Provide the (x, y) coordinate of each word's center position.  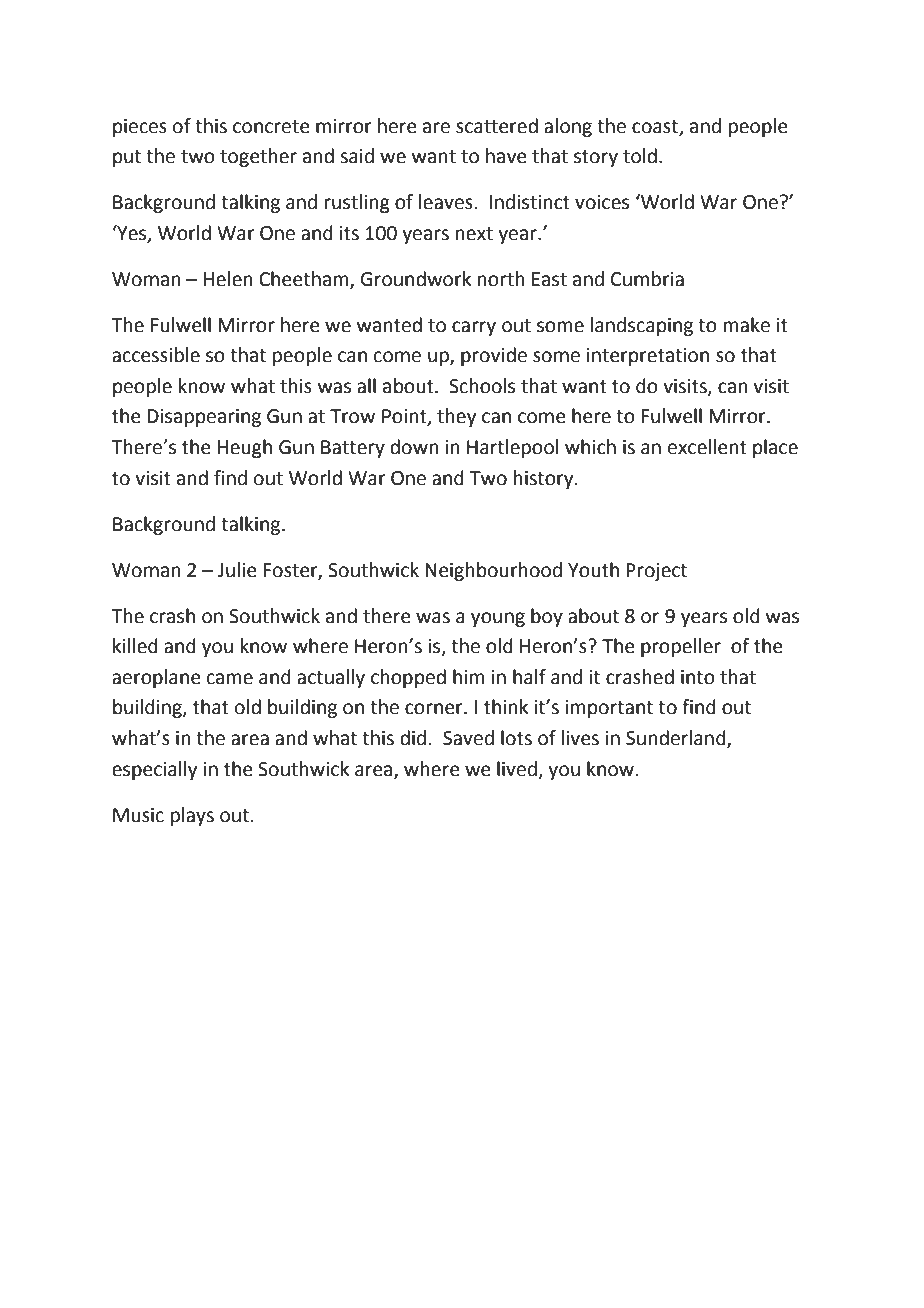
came (230, 679)
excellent (707, 447)
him (469, 676)
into (698, 677)
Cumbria (647, 279)
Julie (237, 570)
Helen (228, 279)
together (258, 157)
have (506, 156)
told (640, 156)
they (456, 417)
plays (192, 816)
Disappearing (204, 418)
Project (656, 572)
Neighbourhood (493, 571)
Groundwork (416, 279)
